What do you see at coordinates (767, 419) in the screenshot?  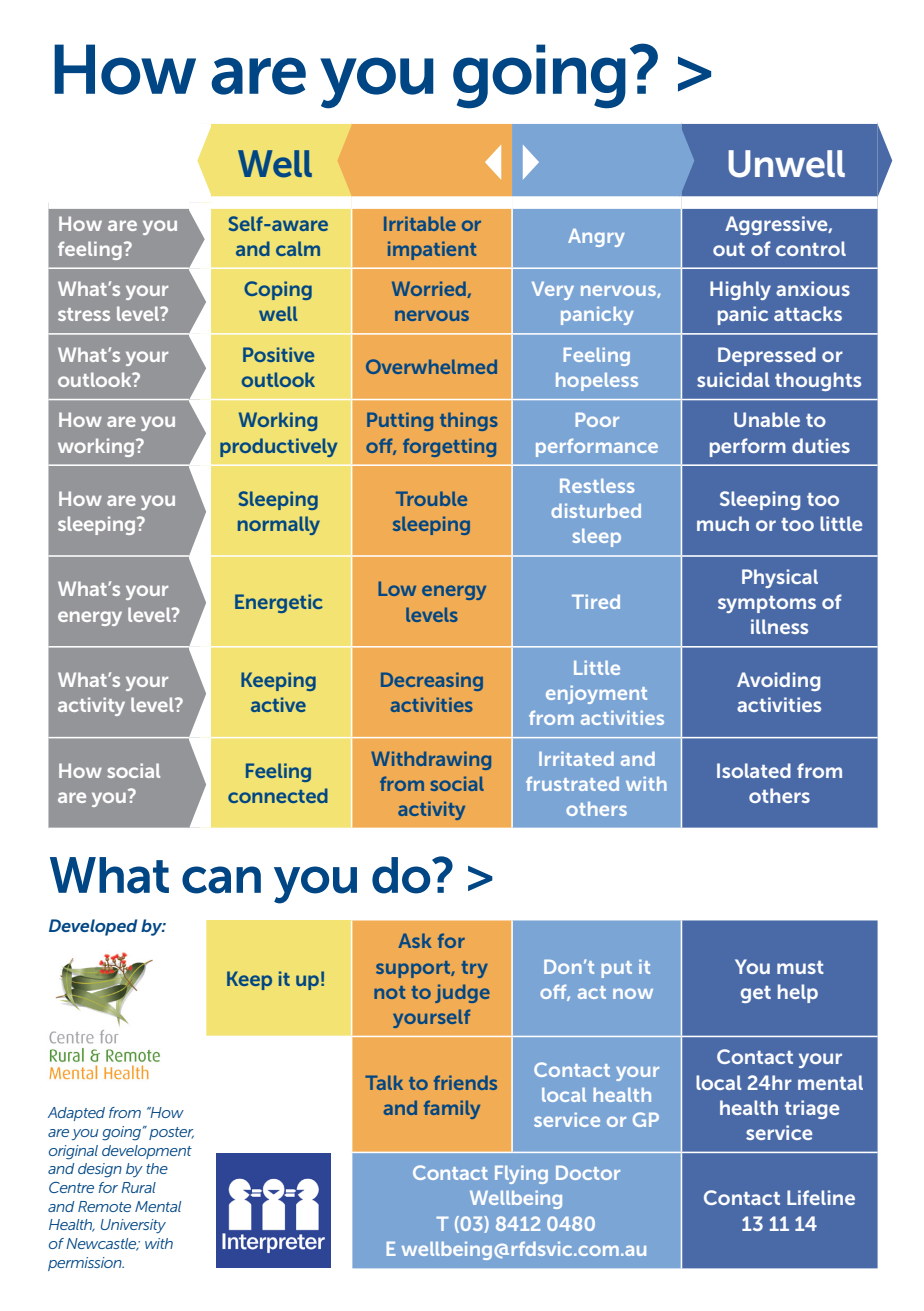 I see `Unable` at bounding box center [767, 419].
